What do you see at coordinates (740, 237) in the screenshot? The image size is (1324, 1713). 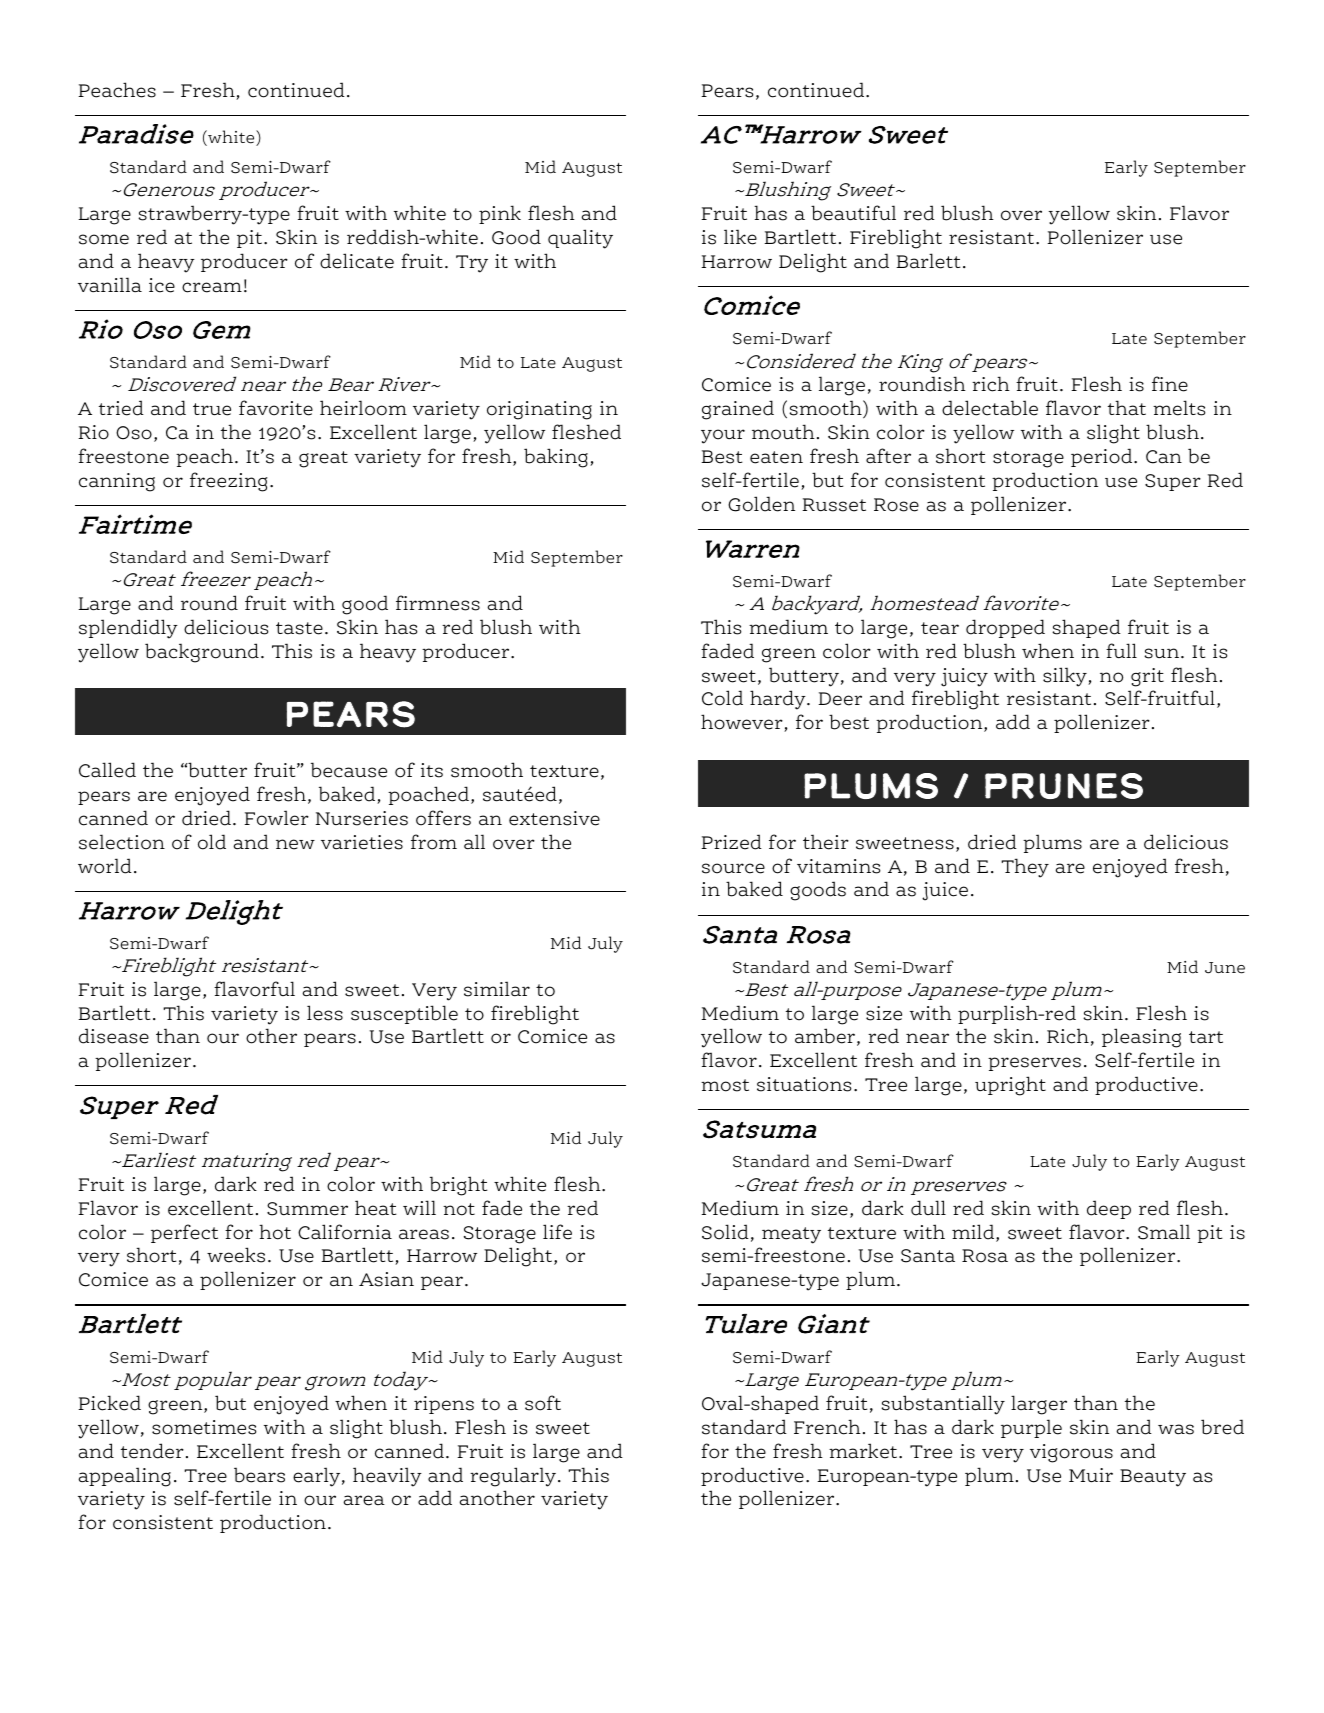 I see `like` at bounding box center [740, 237].
